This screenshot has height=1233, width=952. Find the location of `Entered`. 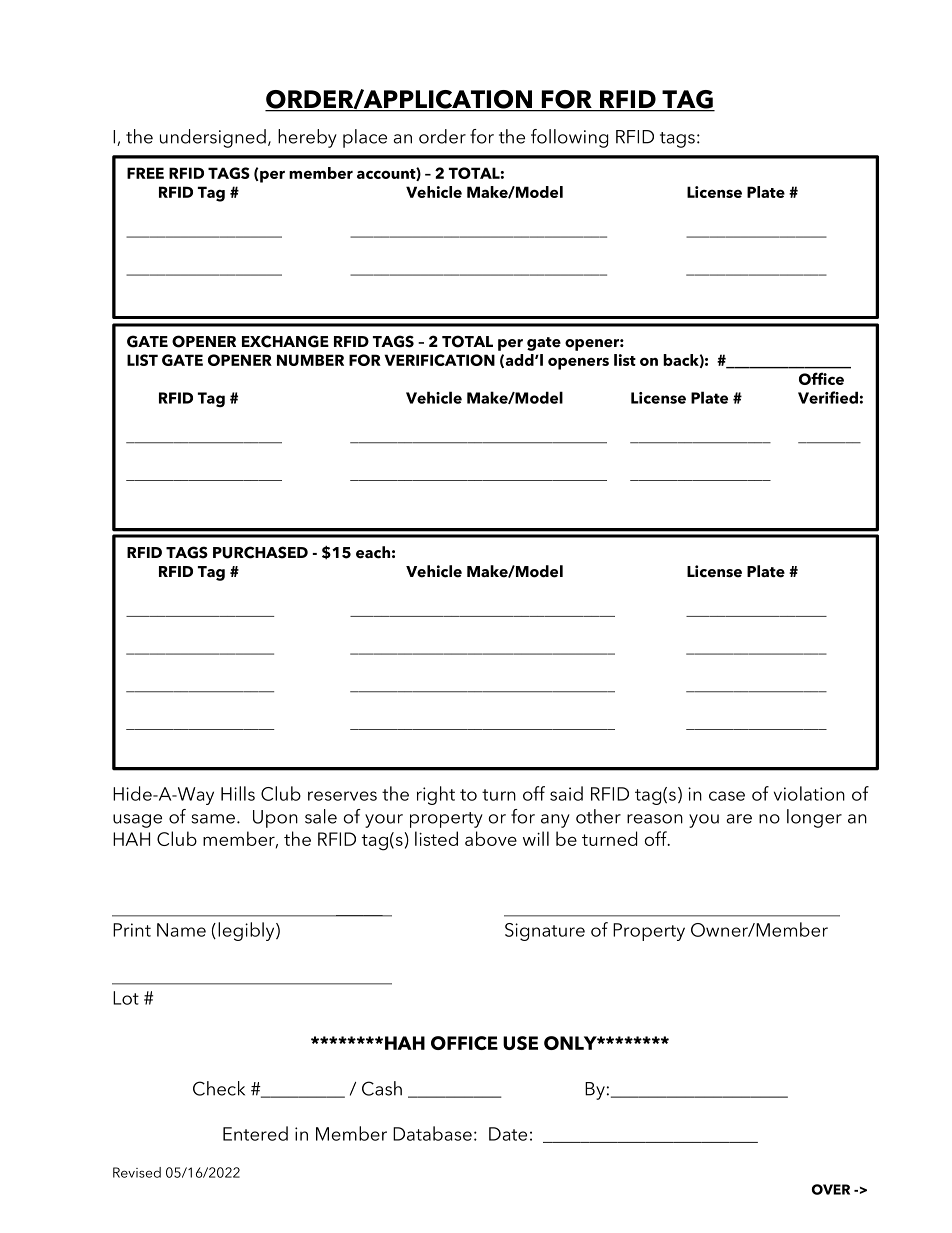

Entered is located at coordinates (255, 1133).
